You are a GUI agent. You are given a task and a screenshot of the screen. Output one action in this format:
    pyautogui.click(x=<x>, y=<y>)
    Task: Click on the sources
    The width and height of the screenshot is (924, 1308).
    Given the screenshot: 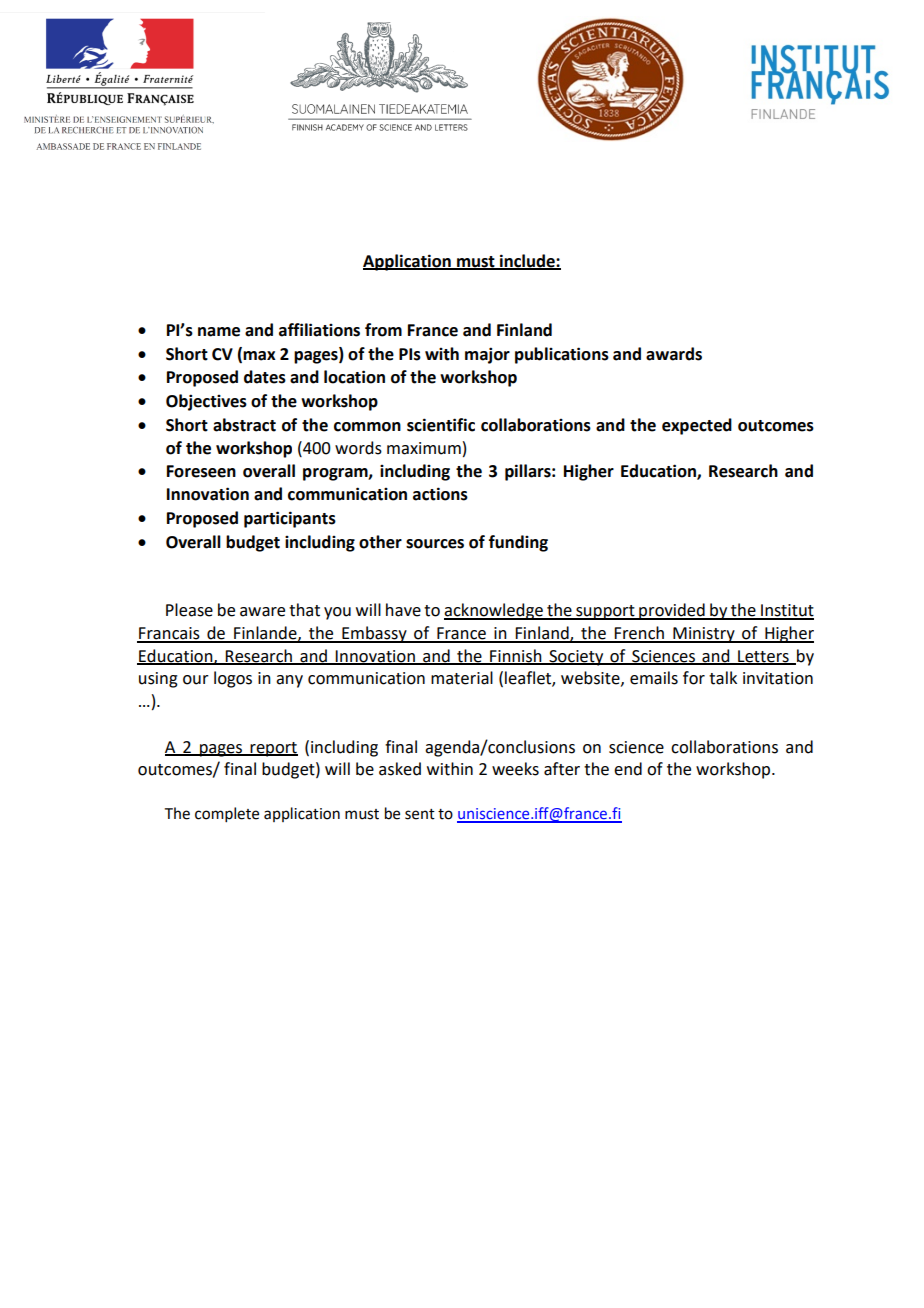 What is the action you would take?
    pyautogui.click(x=435, y=544)
